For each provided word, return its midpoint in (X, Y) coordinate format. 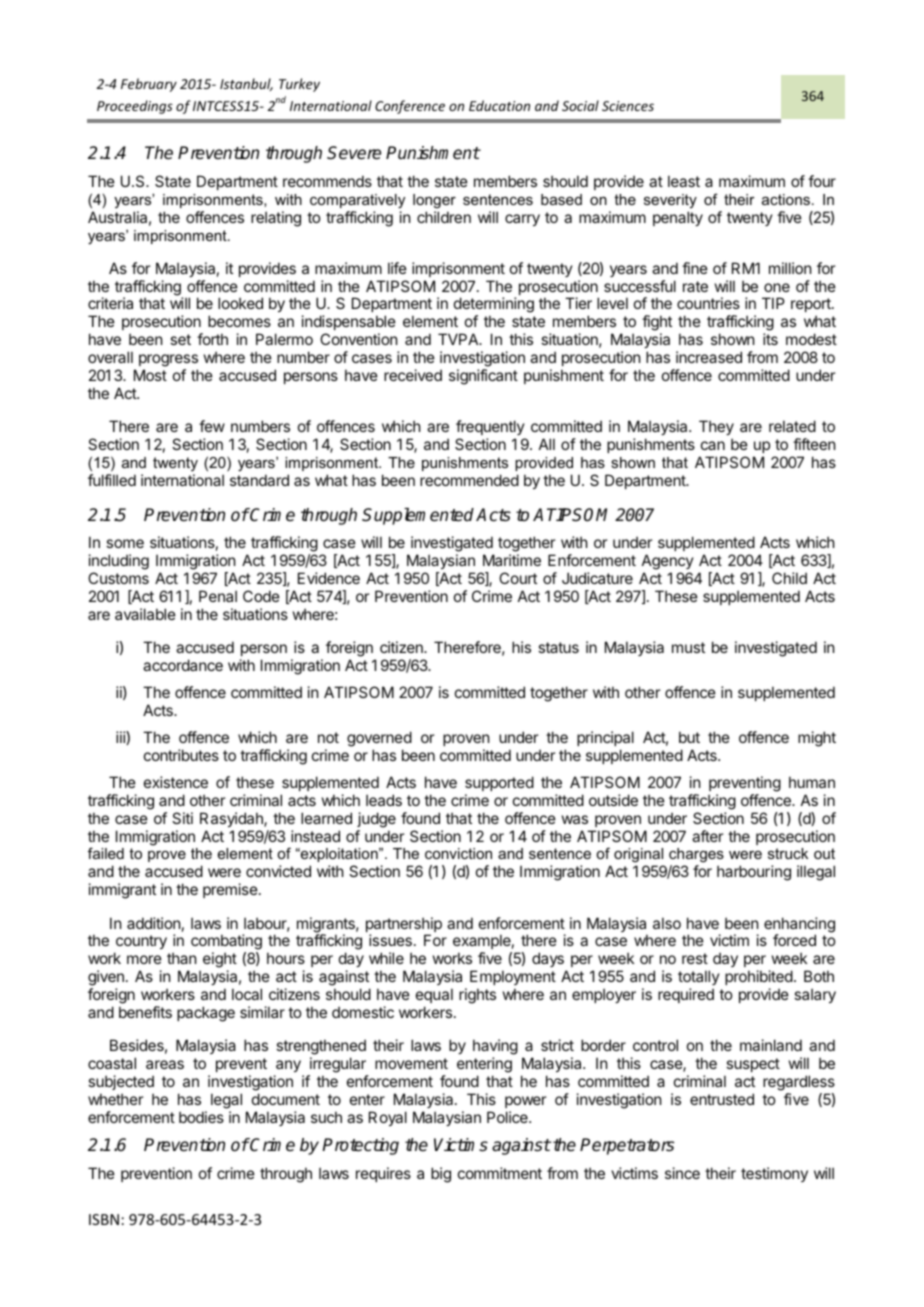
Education (499, 105)
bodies (201, 1117)
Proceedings (135, 107)
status (558, 647)
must (688, 647)
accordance (183, 665)
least (684, 181)
